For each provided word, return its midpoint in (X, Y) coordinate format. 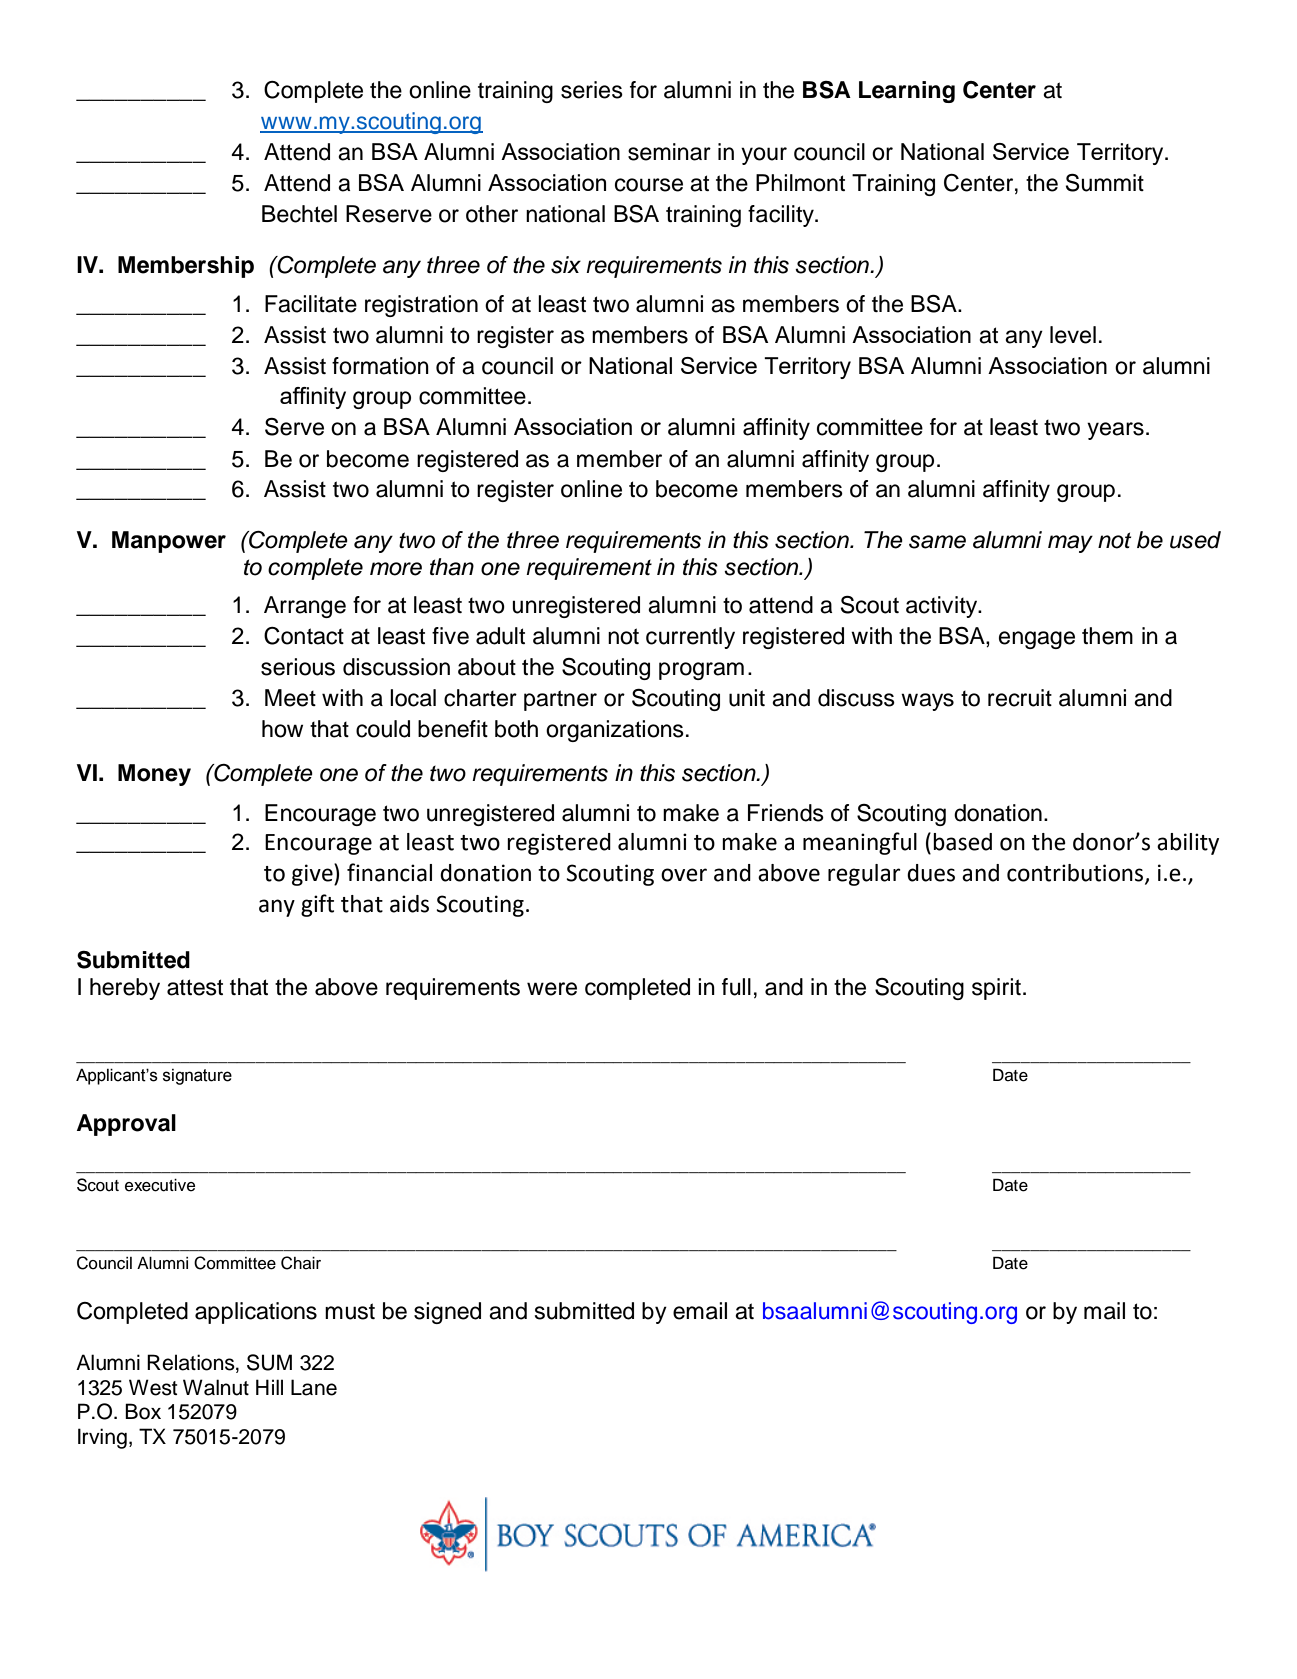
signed (447, 1313)
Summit (1105, 183)
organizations (615, 731)
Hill (269, 1387)
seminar (669, 152)
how (282, 729)
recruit (1020, 698)
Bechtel (299, 214)
